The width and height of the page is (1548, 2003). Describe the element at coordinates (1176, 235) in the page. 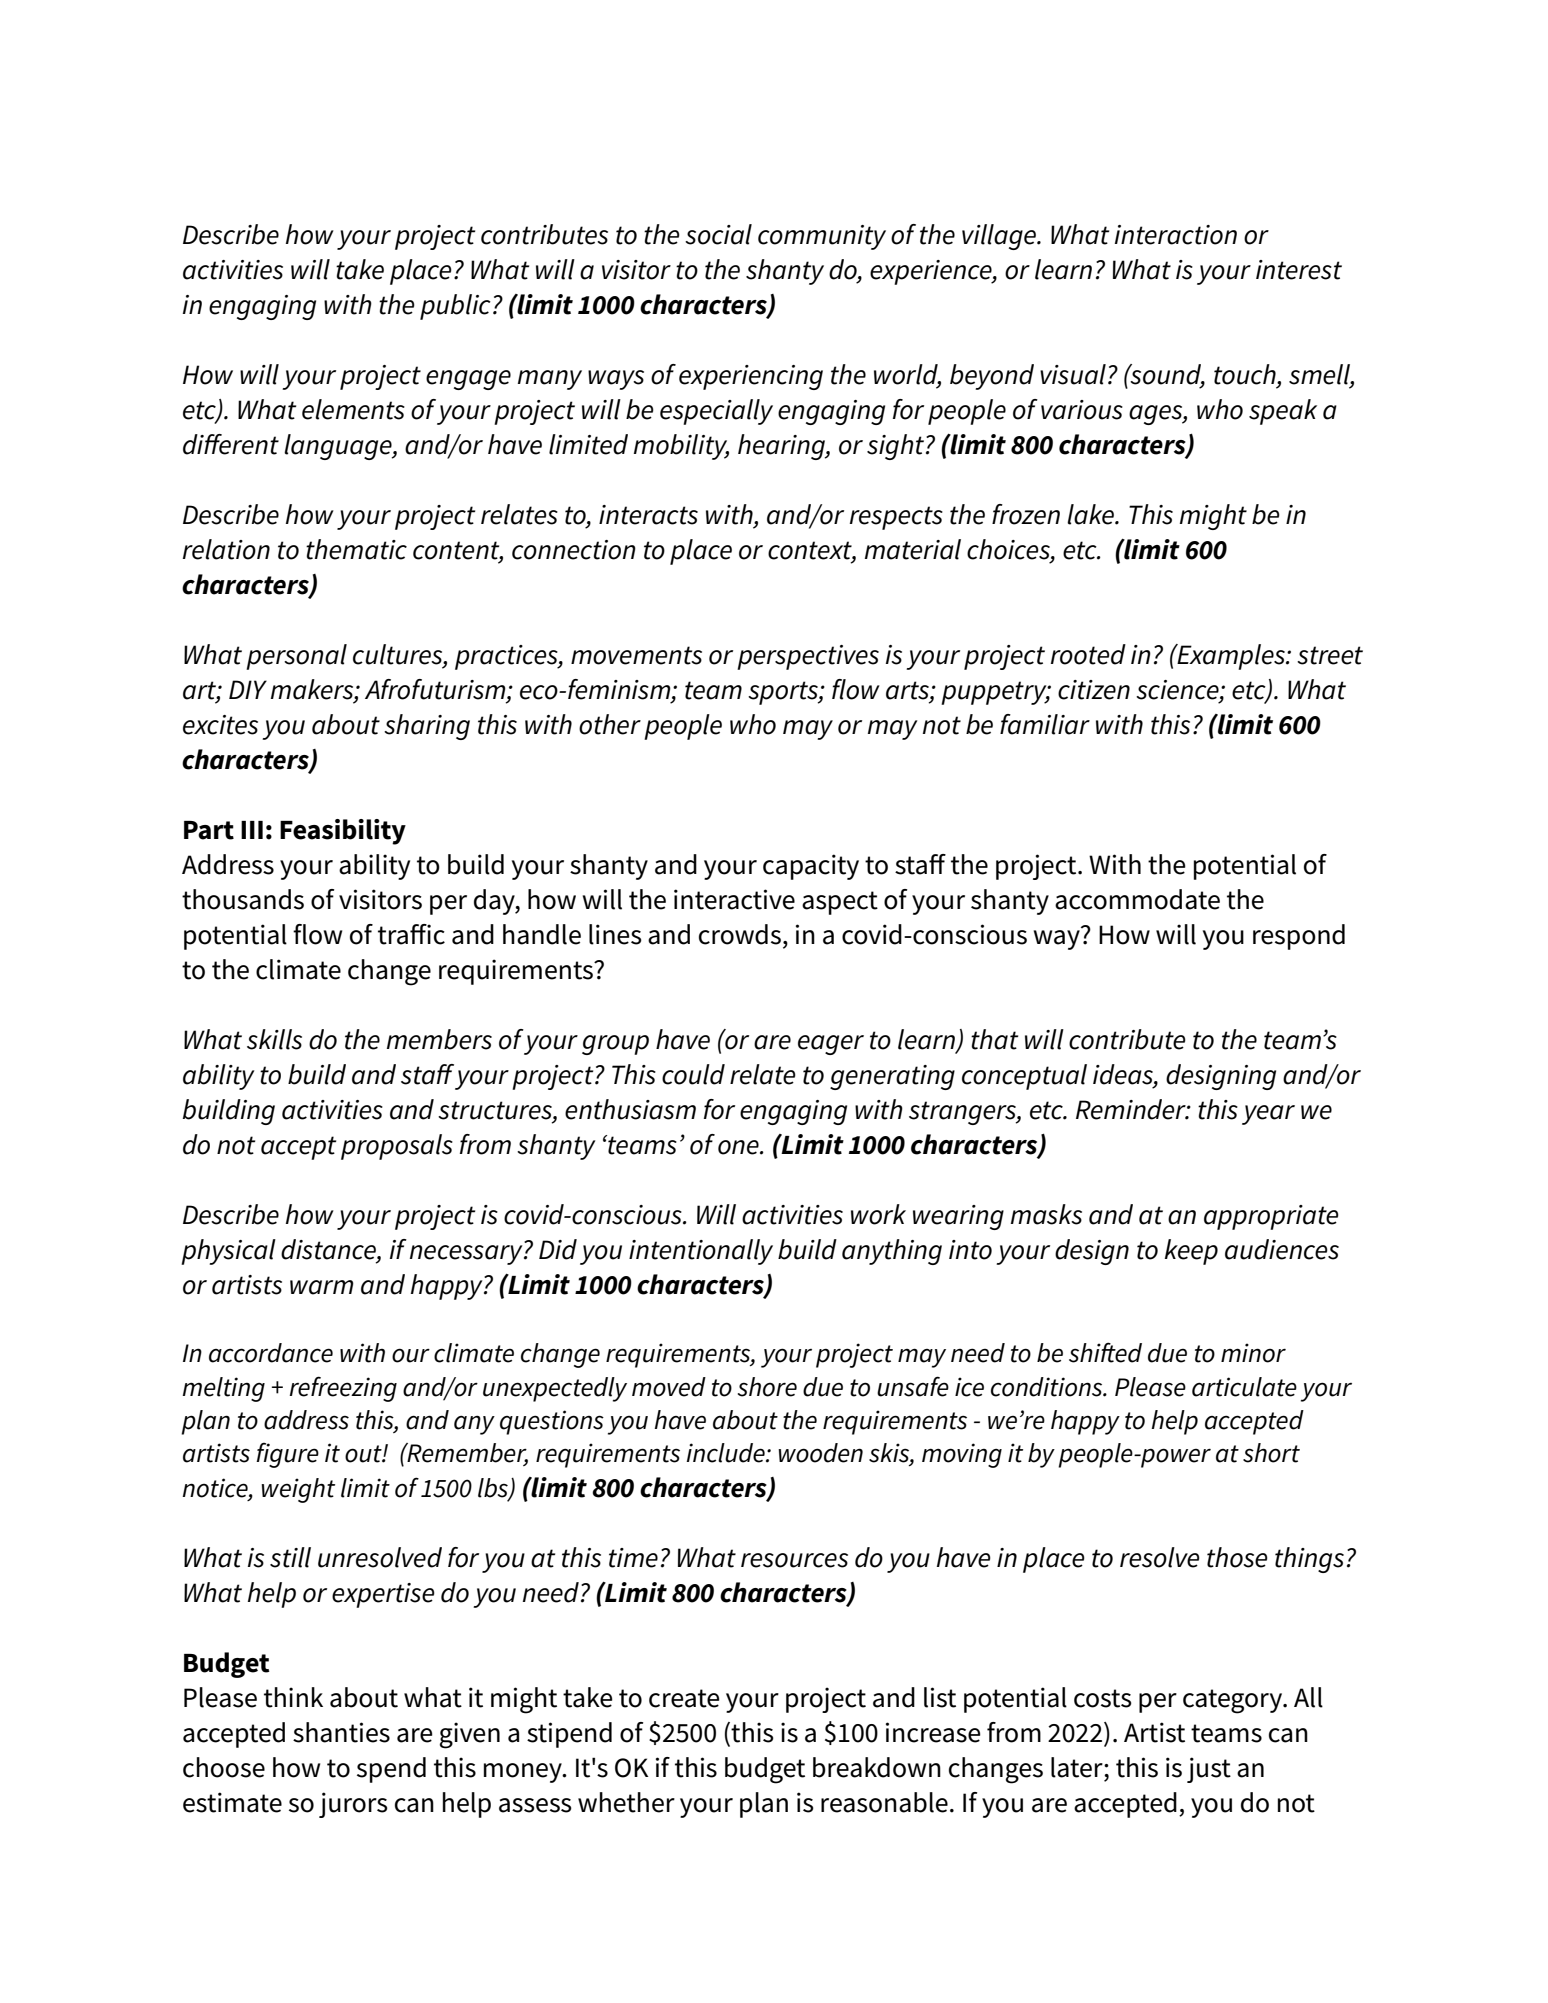

I see `interaction` at that location.
